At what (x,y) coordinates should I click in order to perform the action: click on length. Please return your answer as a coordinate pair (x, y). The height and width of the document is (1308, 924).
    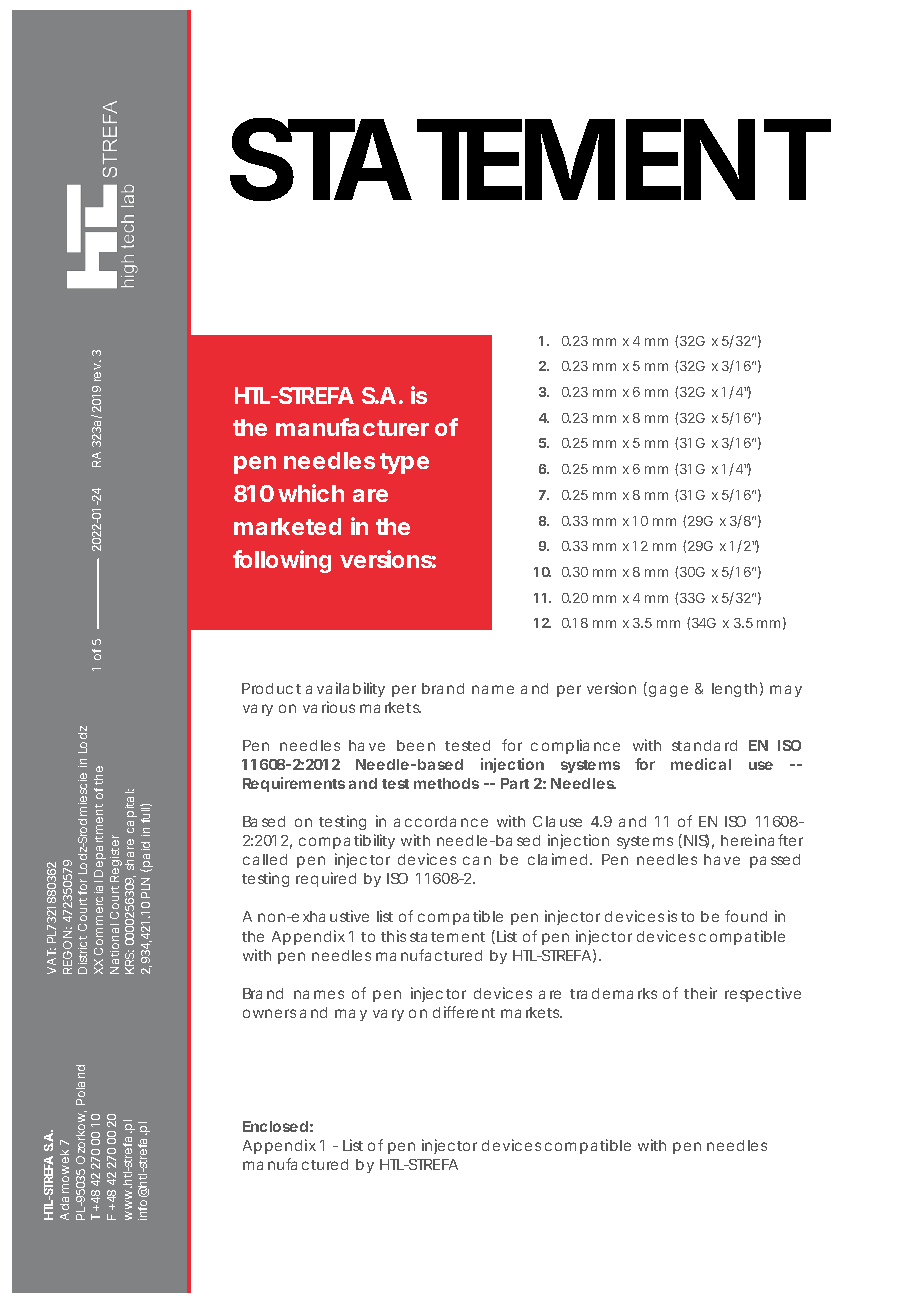
    Looking at the image, I should click on (734, 690).
